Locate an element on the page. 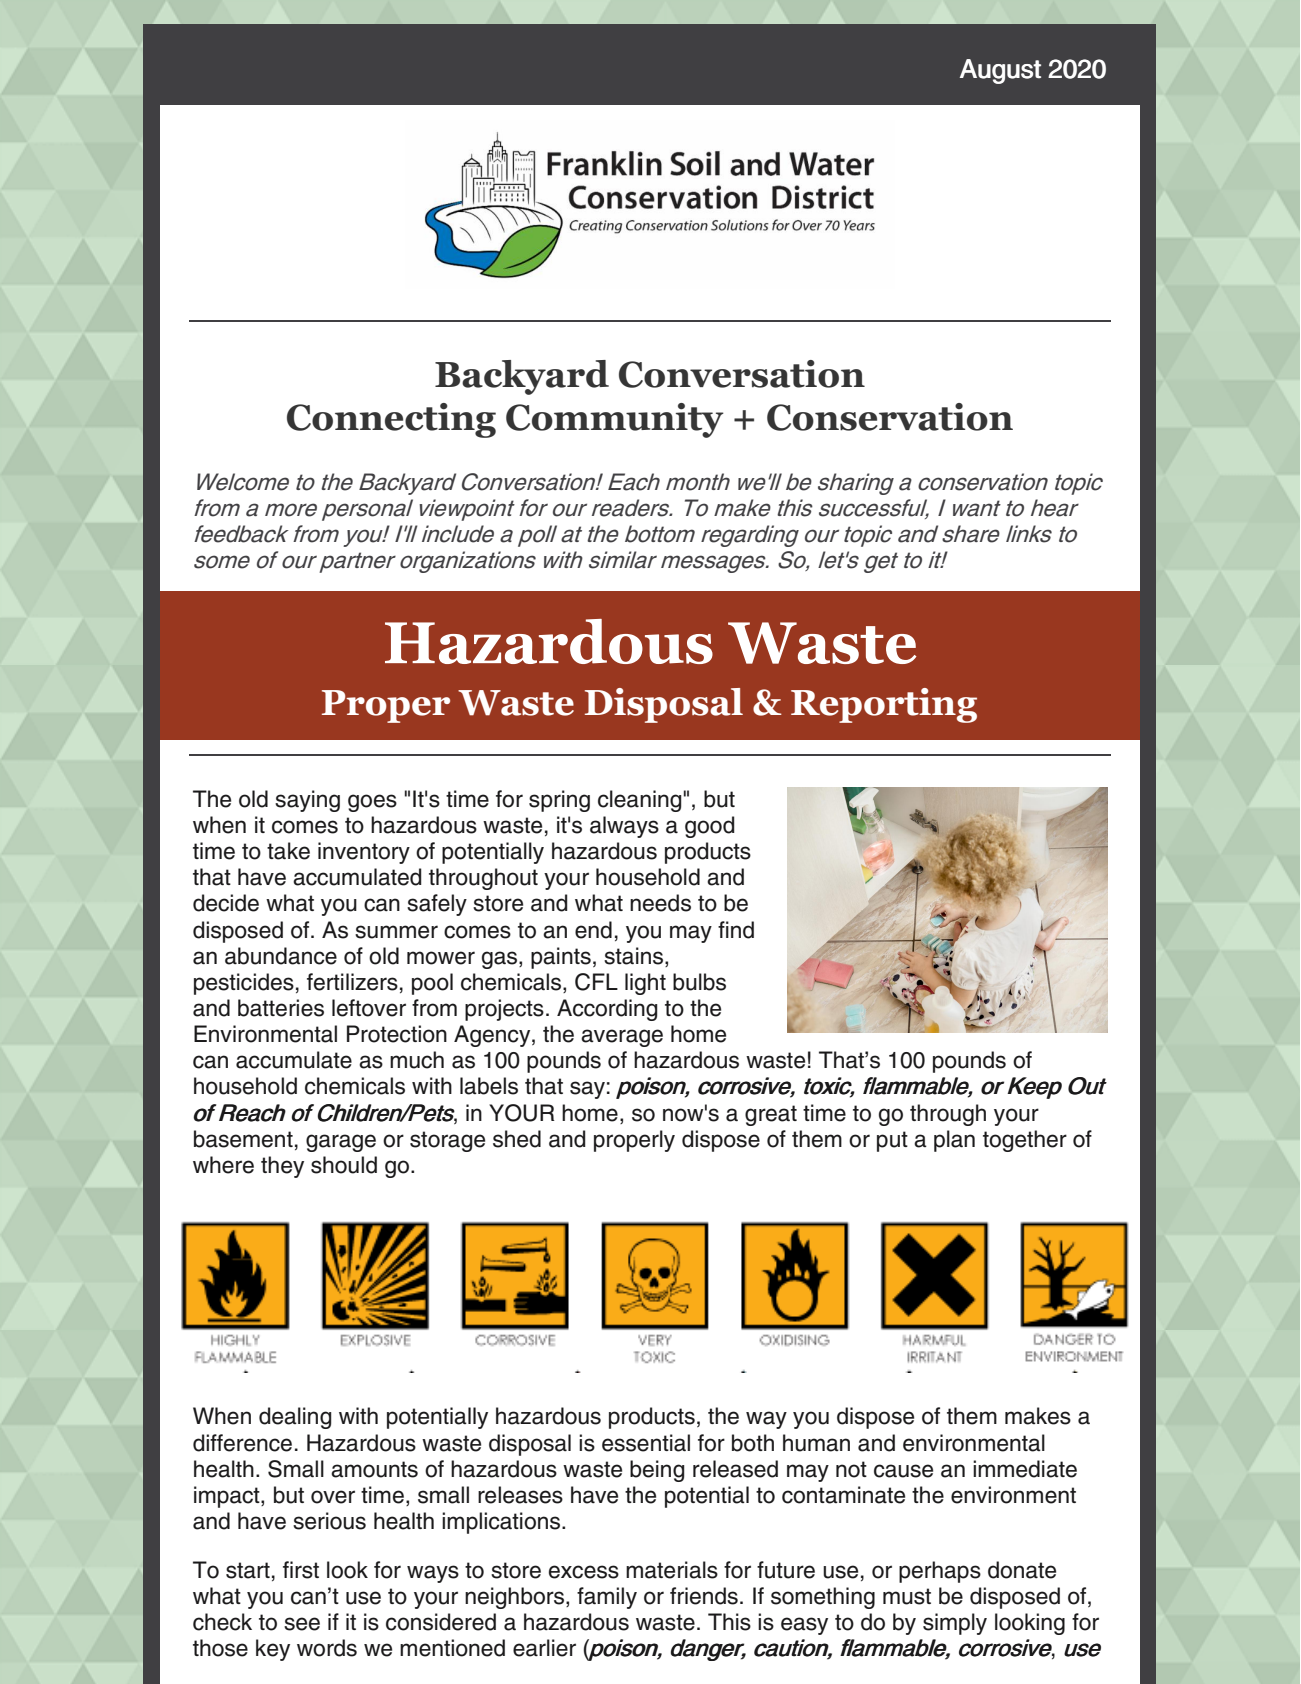 This image has height=1684, width=1301. family is located at coordinates (607, 1598).
